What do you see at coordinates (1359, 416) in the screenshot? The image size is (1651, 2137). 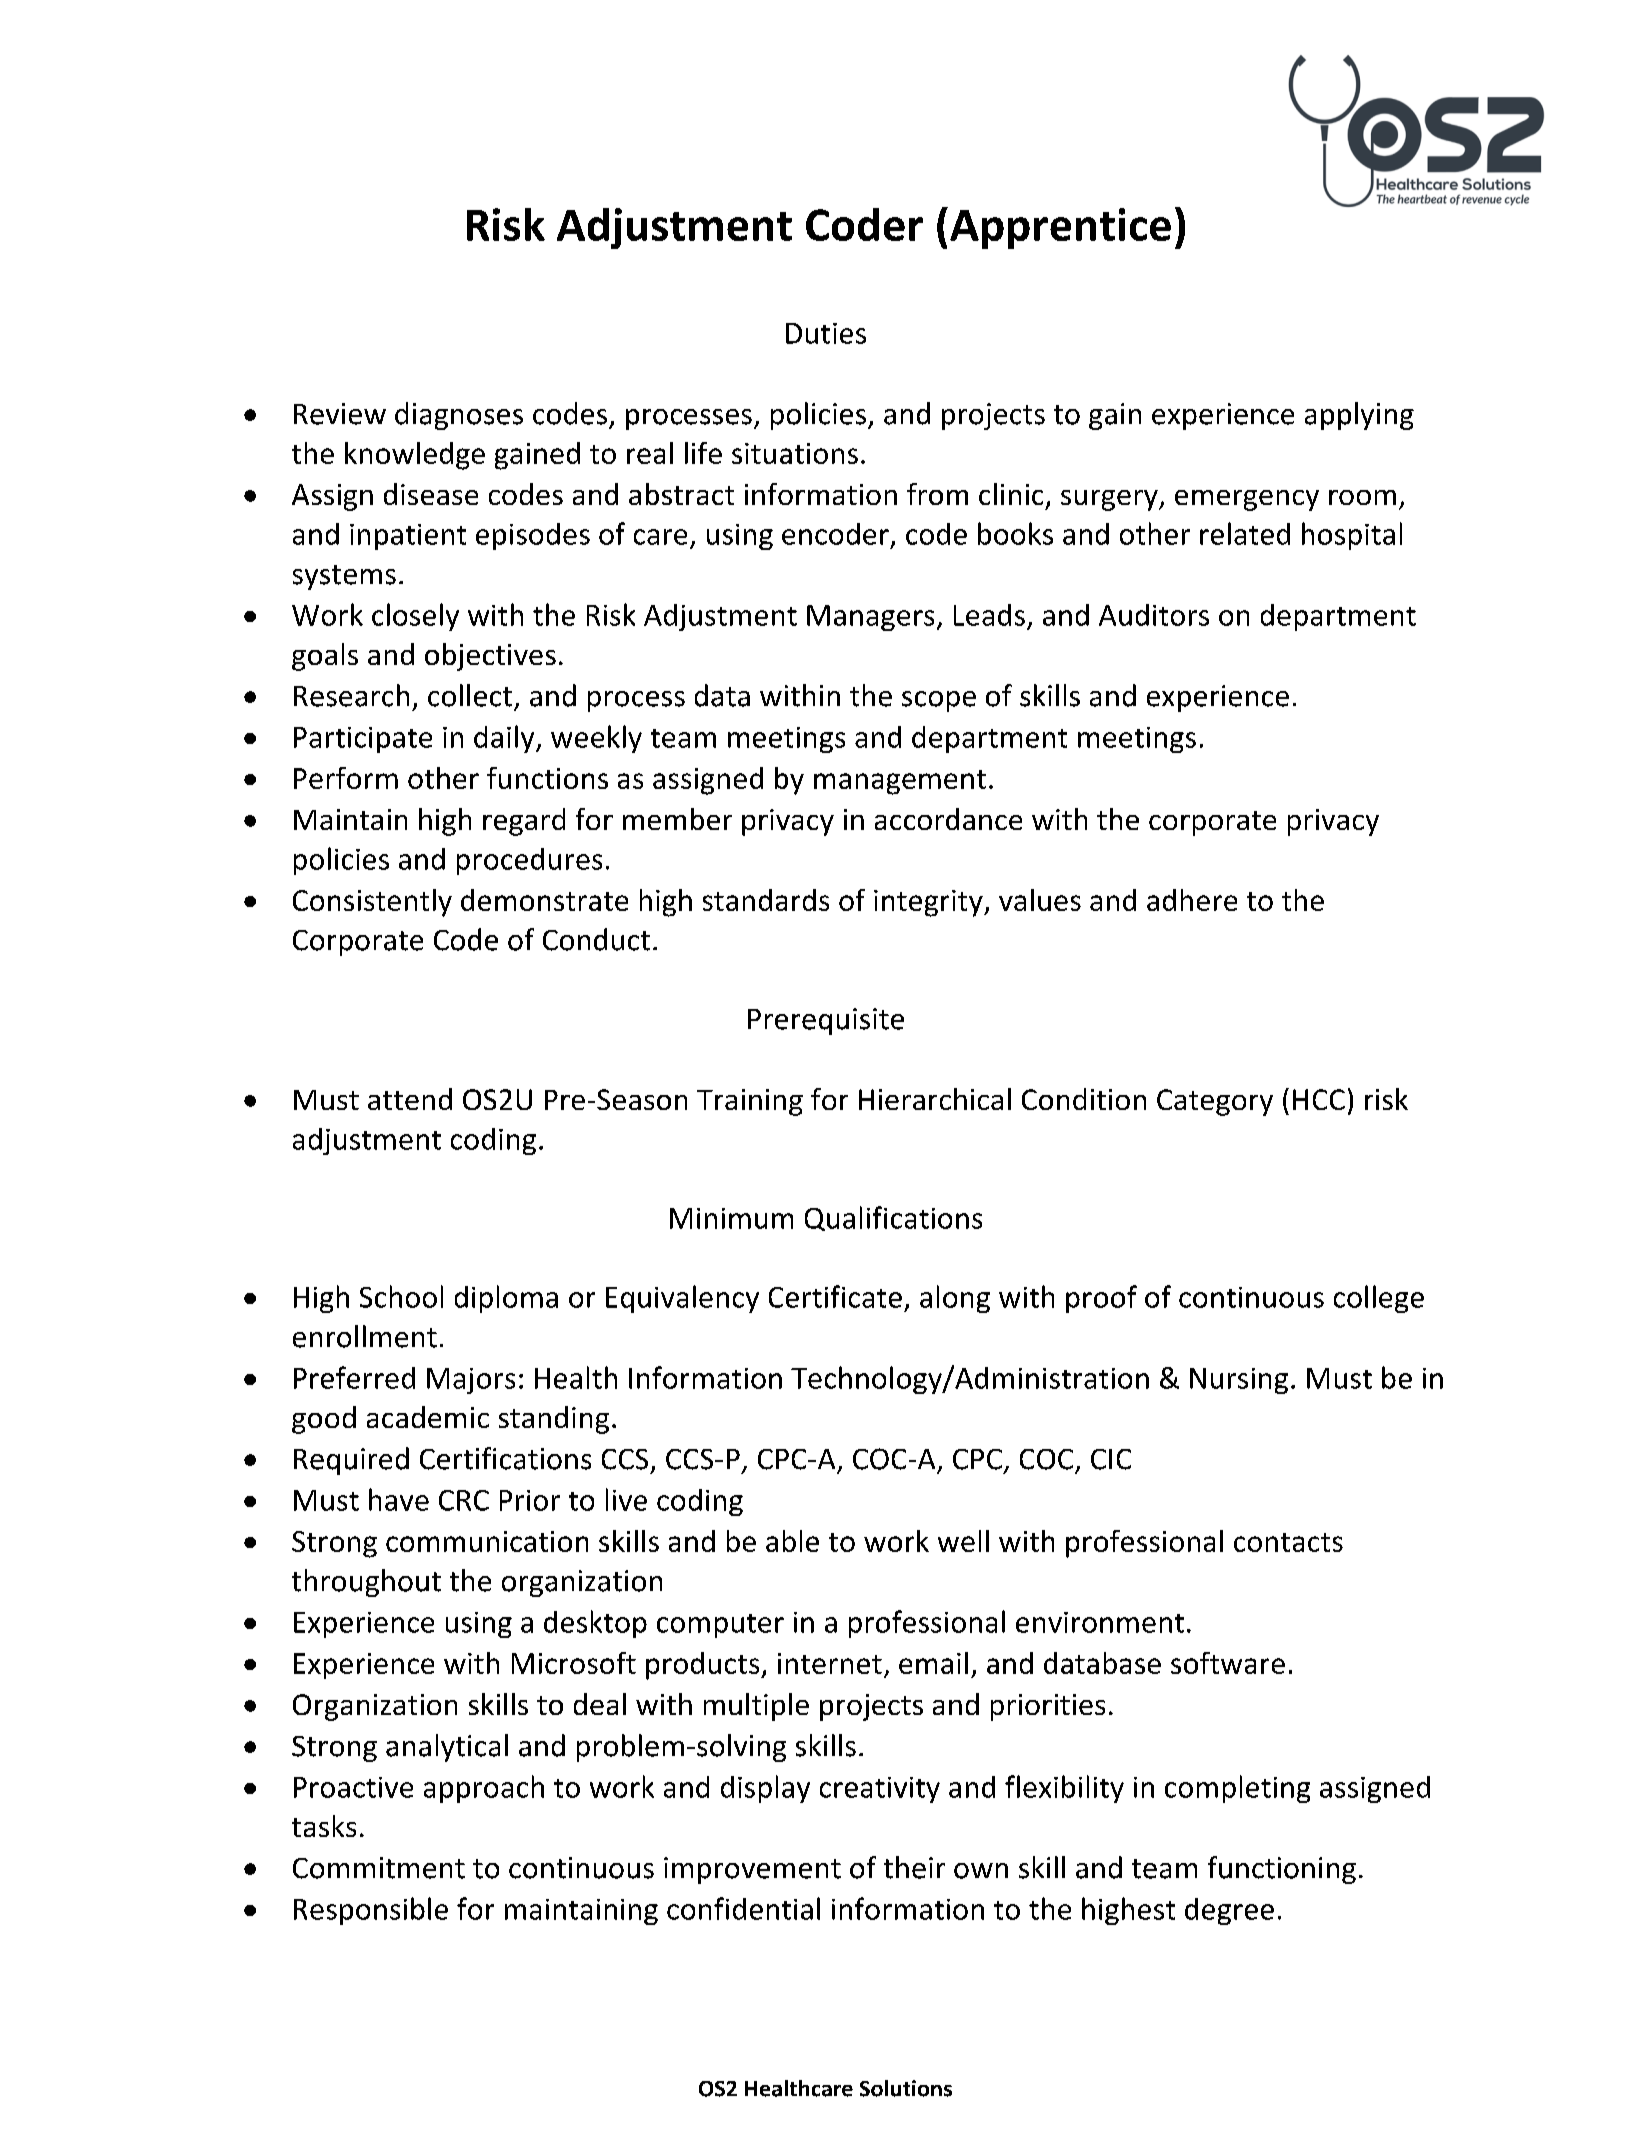 I see `applying` at bounding box center [1359, 416].
